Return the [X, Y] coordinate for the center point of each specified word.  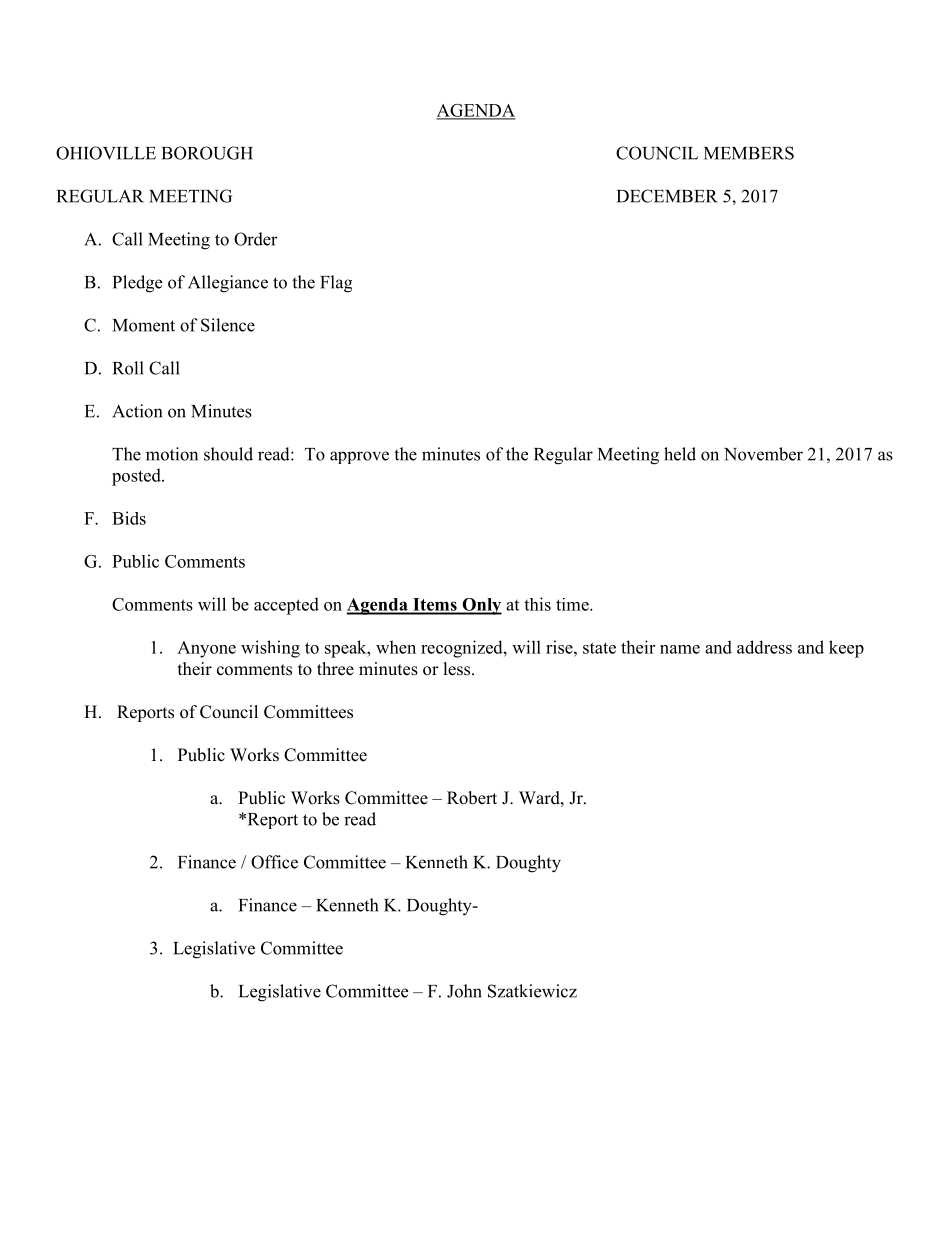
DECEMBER [667, 196]
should [228, 454]
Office [274, 862]
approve [359, 457]
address [764, 647]
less [458, 669]
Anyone [206, 649]
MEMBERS [749, 153]
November [763, 454]
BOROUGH [207, 153]
